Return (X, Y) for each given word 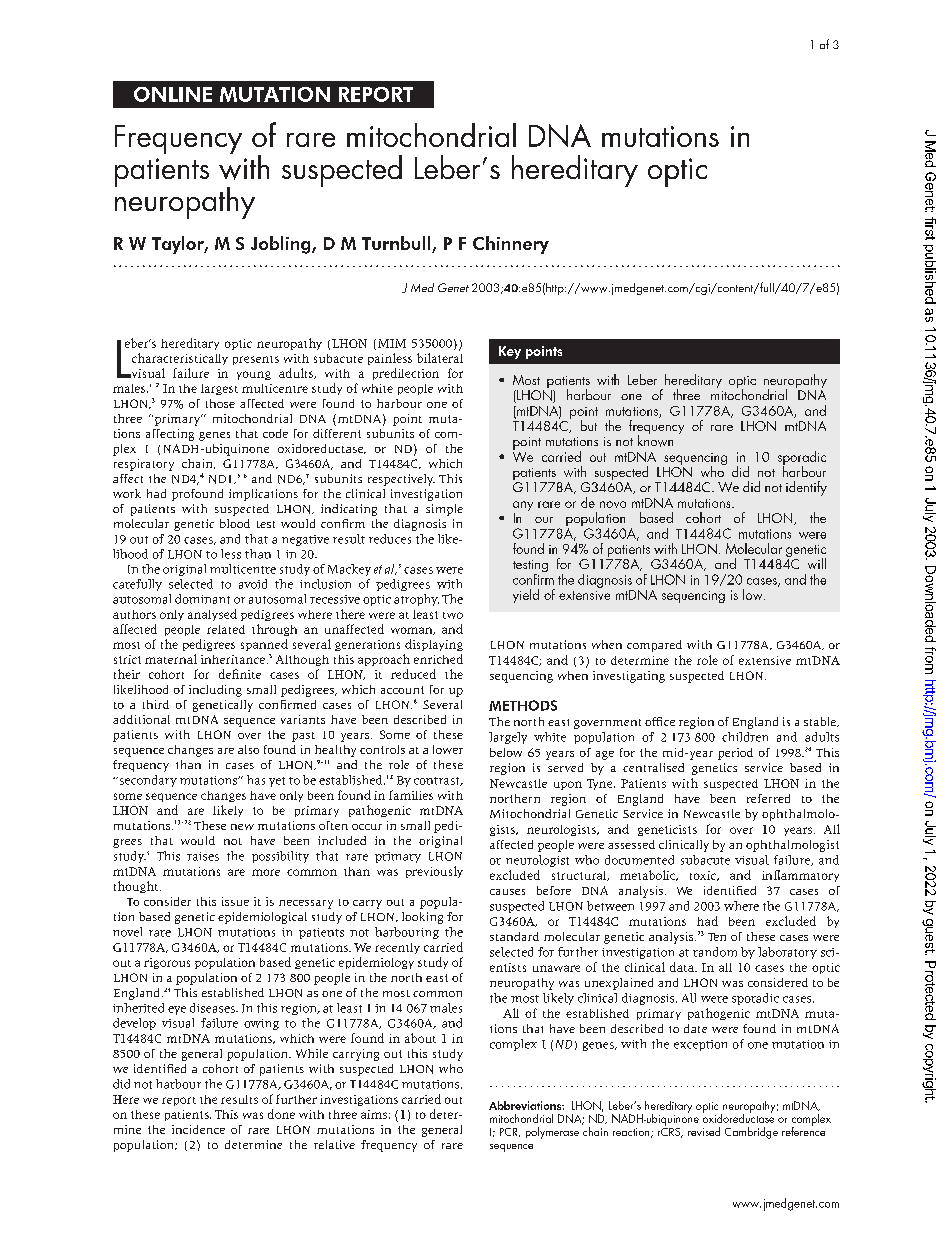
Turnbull (397, 244)
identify (806, 488)
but (589, 425)
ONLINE (173, 94)
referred (768, 798)
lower (448, 749)
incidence (198, 1129)
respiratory (144, 465)
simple (444, 510)
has (256, 780)
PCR (510, 1132)
